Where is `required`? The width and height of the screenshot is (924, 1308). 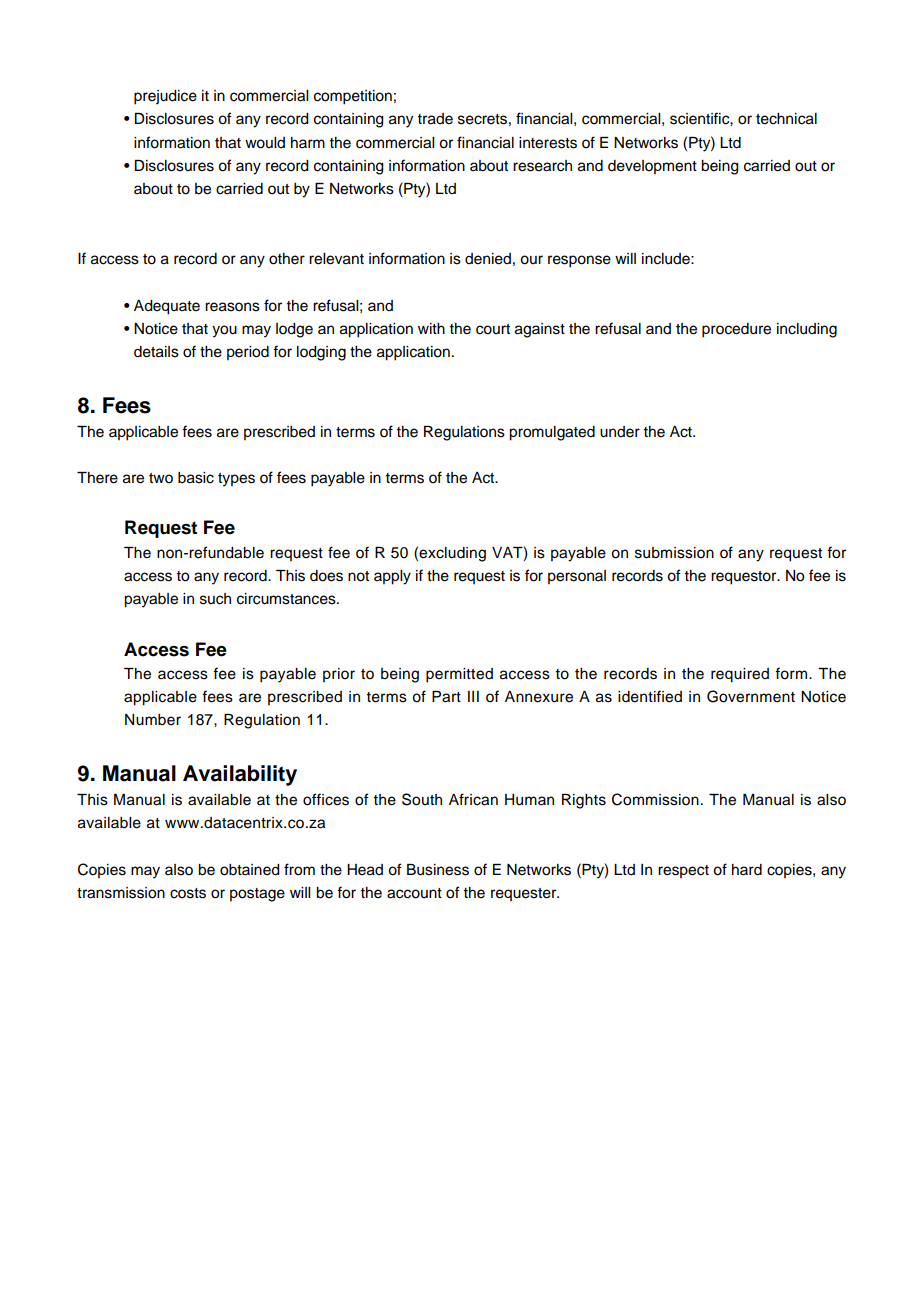
required is located at coordinates (740, 675).
